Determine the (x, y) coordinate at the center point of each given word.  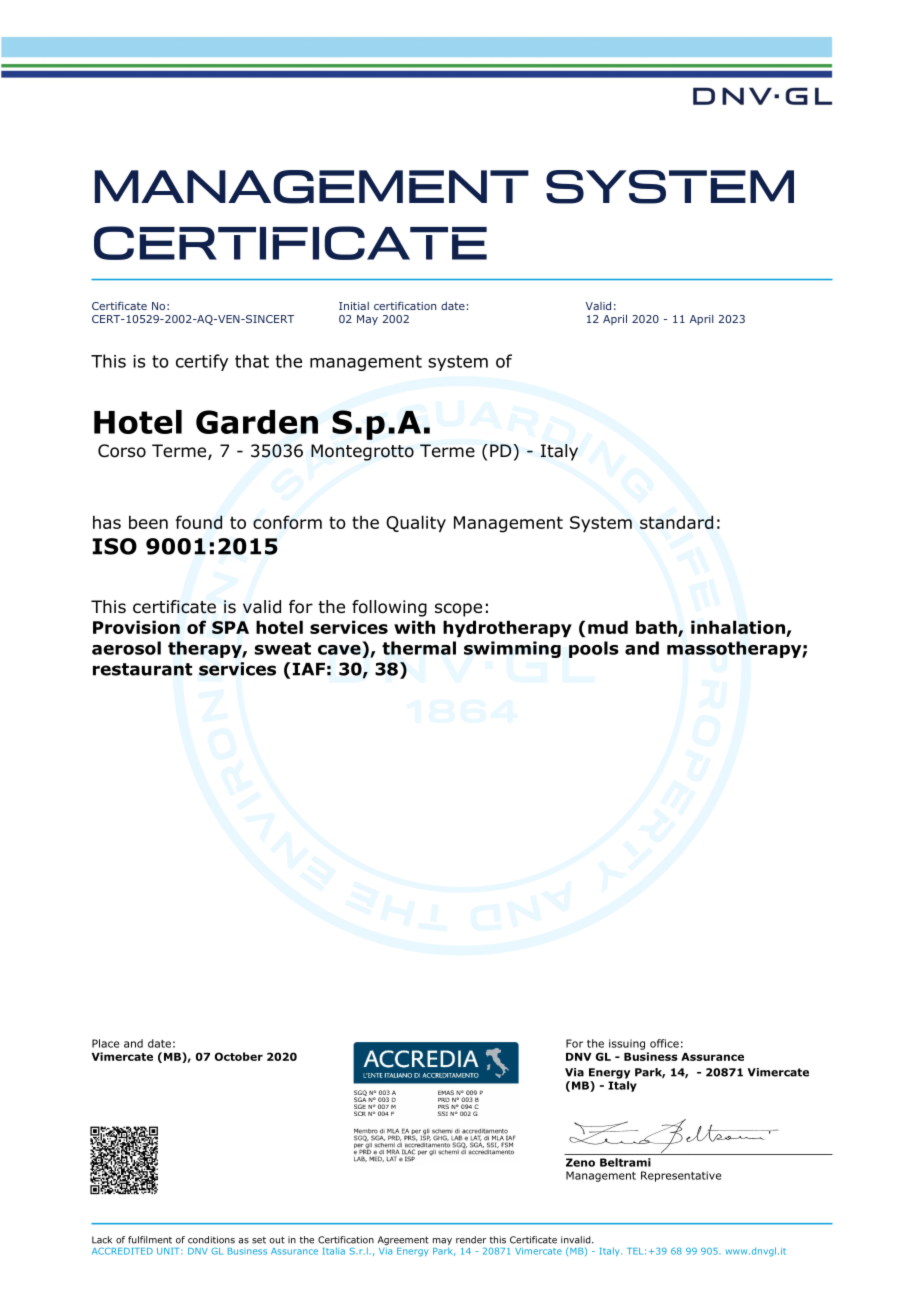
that (252, 361)
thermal (419, 648)
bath (657, 628)
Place (105, 1043)
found (199, 522)
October (239, 1056)
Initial (354, 306)
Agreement (403, 1240)
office (664, 1043)
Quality (416, 523)
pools (594, 649)
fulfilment (150, 1240)
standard (676, 522)
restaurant (142, 669)
